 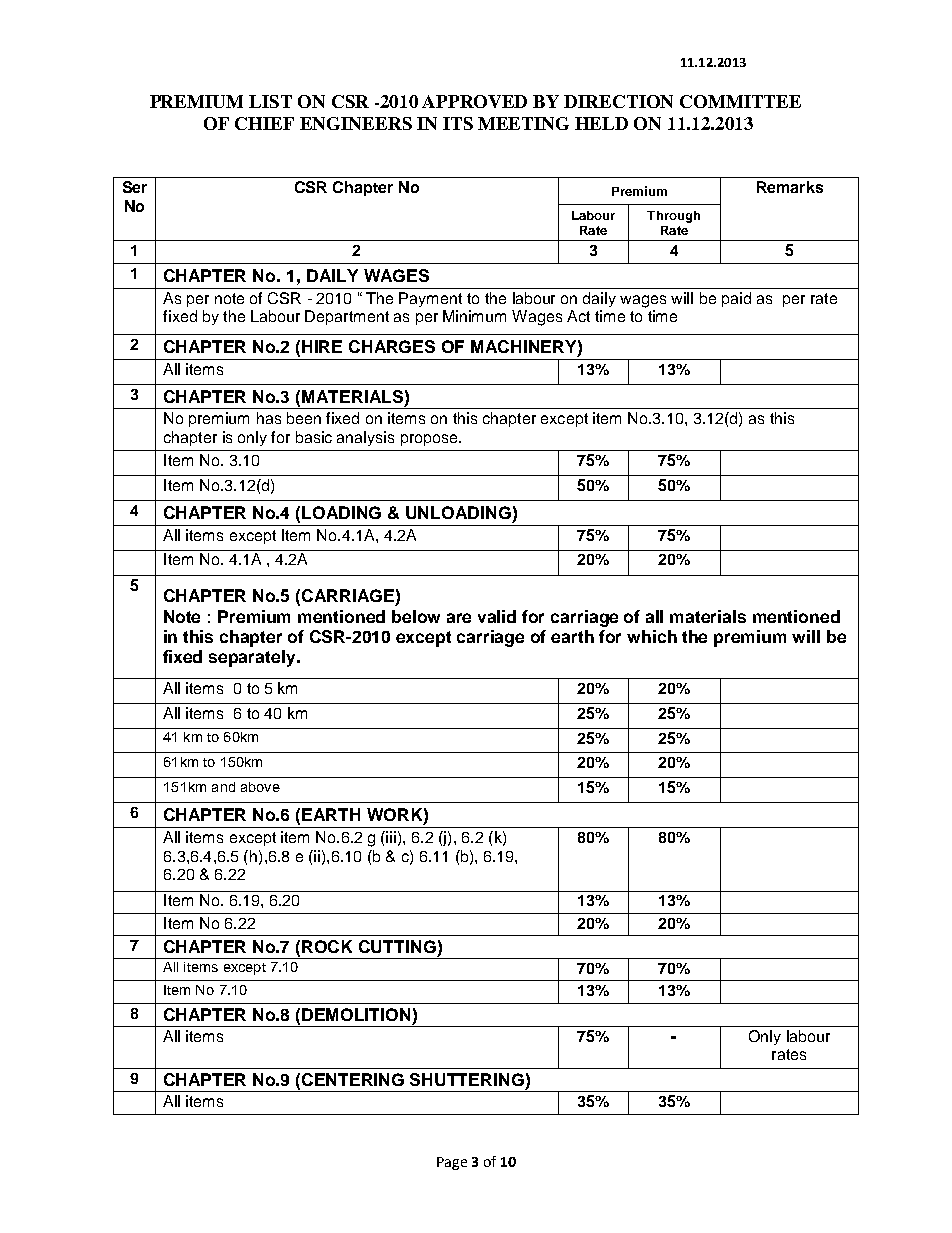 What do you see at coordinates (458, 123) in the screenshot?
I see `ITS` at bounding box center [458, 123].
